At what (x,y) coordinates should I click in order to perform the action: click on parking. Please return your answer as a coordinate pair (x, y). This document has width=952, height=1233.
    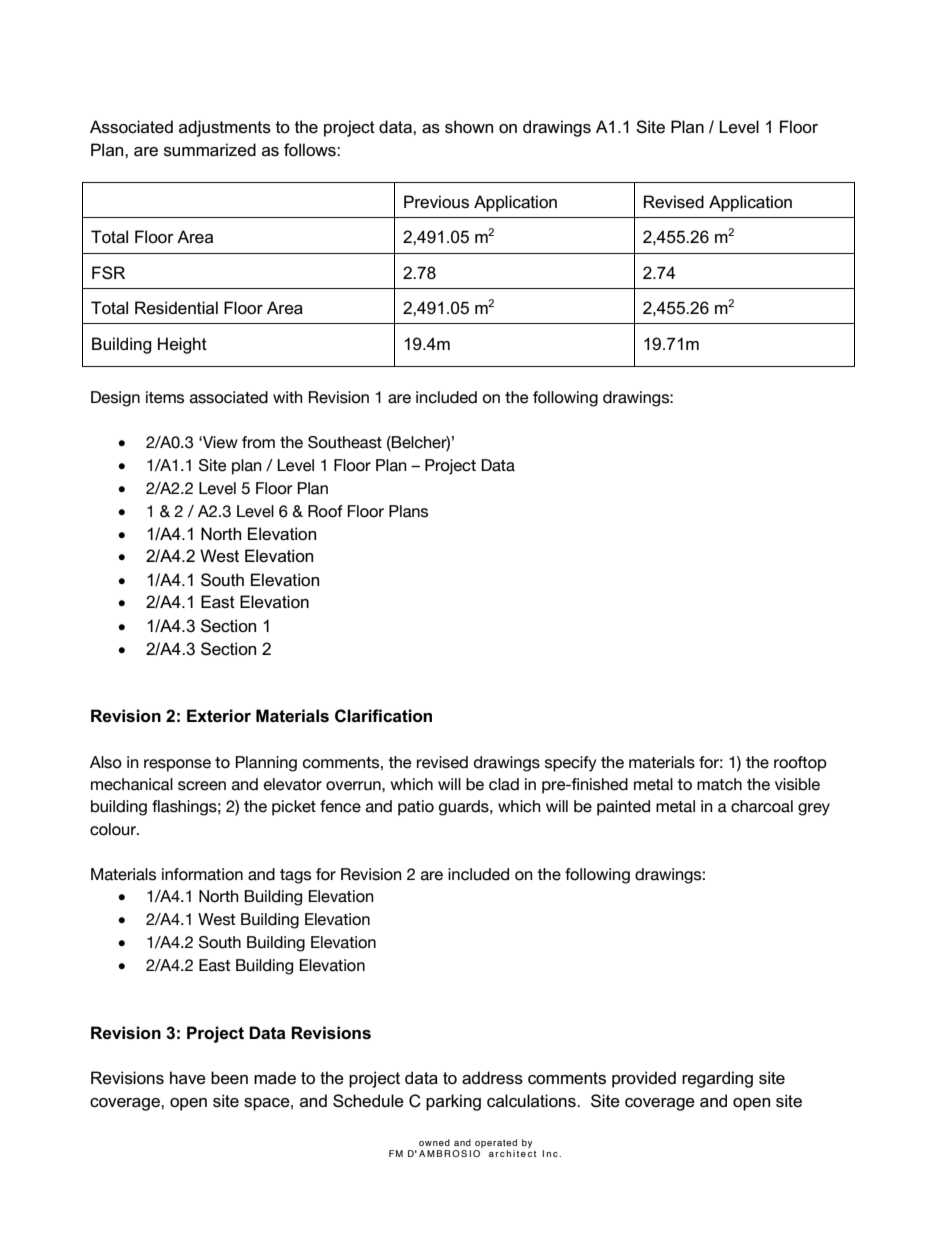
    Looking at the image, I should click on (453, 1102).
